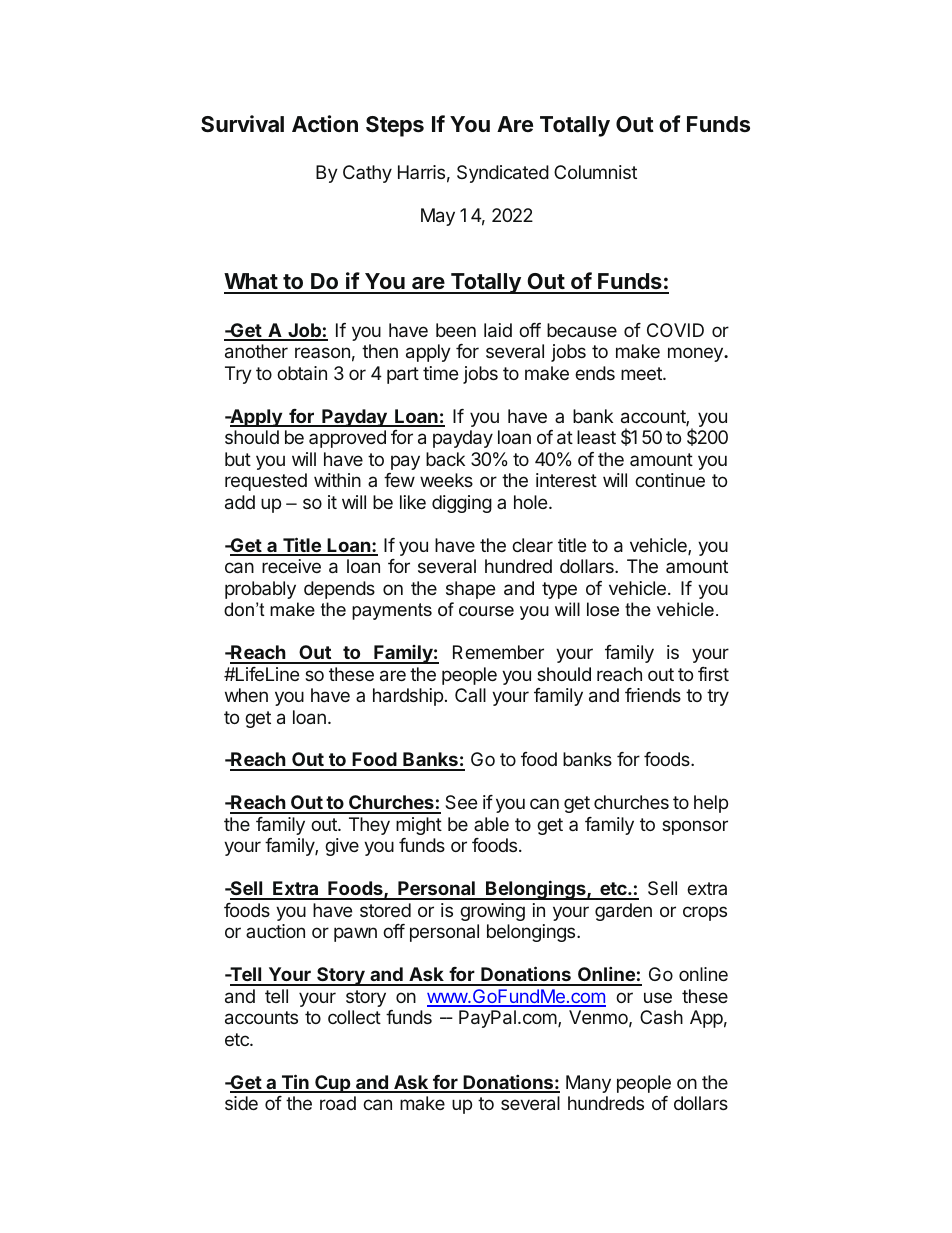 The width and height of the screenshot is (952, 1233). What do you see at coordinates (461, 802) in the screenshot?
I see `See` at bounding box center [461, 802].
